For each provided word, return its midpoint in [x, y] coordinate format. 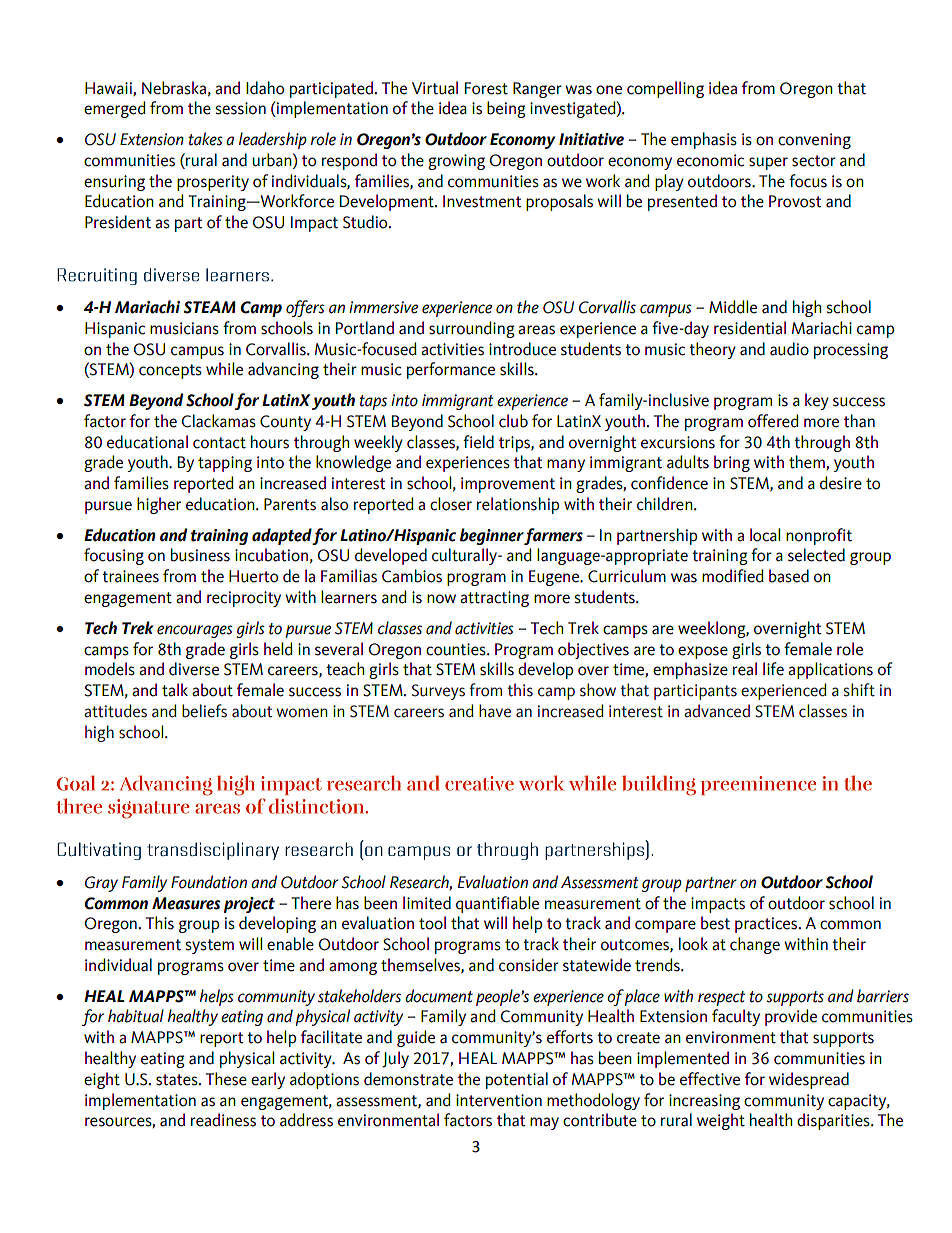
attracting [494, 599]
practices [767, 925]
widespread [809, 1080]
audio [789, 349]
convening [814, 141]
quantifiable [497, 904]
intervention [499, 1100]
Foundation [209, 882]
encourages [195, 631]
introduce [522, 349]
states [178, 1080]
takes [205, 139]
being [506, 109]
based [789, 576]
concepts [170, 371]
